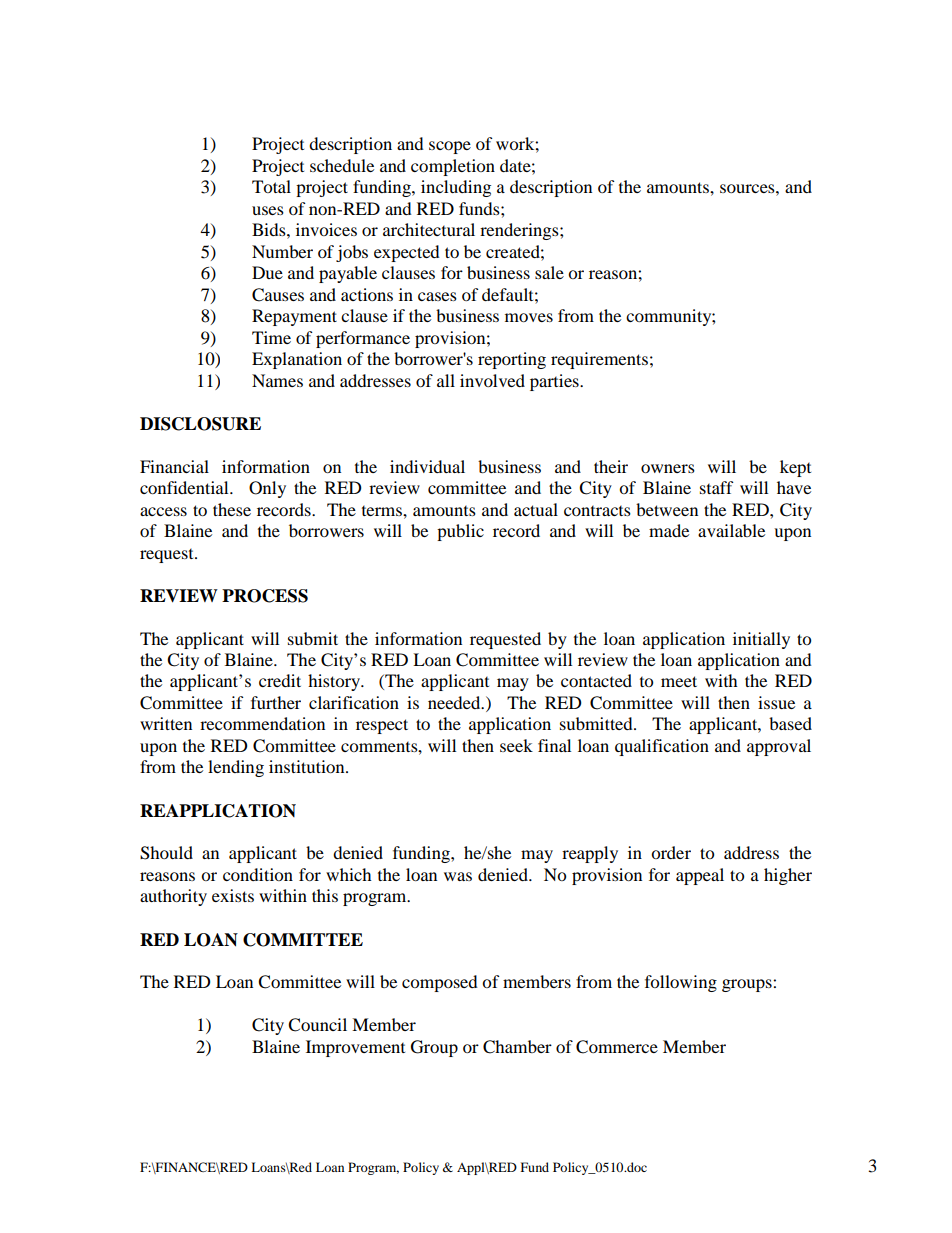 The image size is (952, 1233). What do you see at coordinates (271, 186) in the screenshot?
I see `Total` at bounding box center [271, 186].
